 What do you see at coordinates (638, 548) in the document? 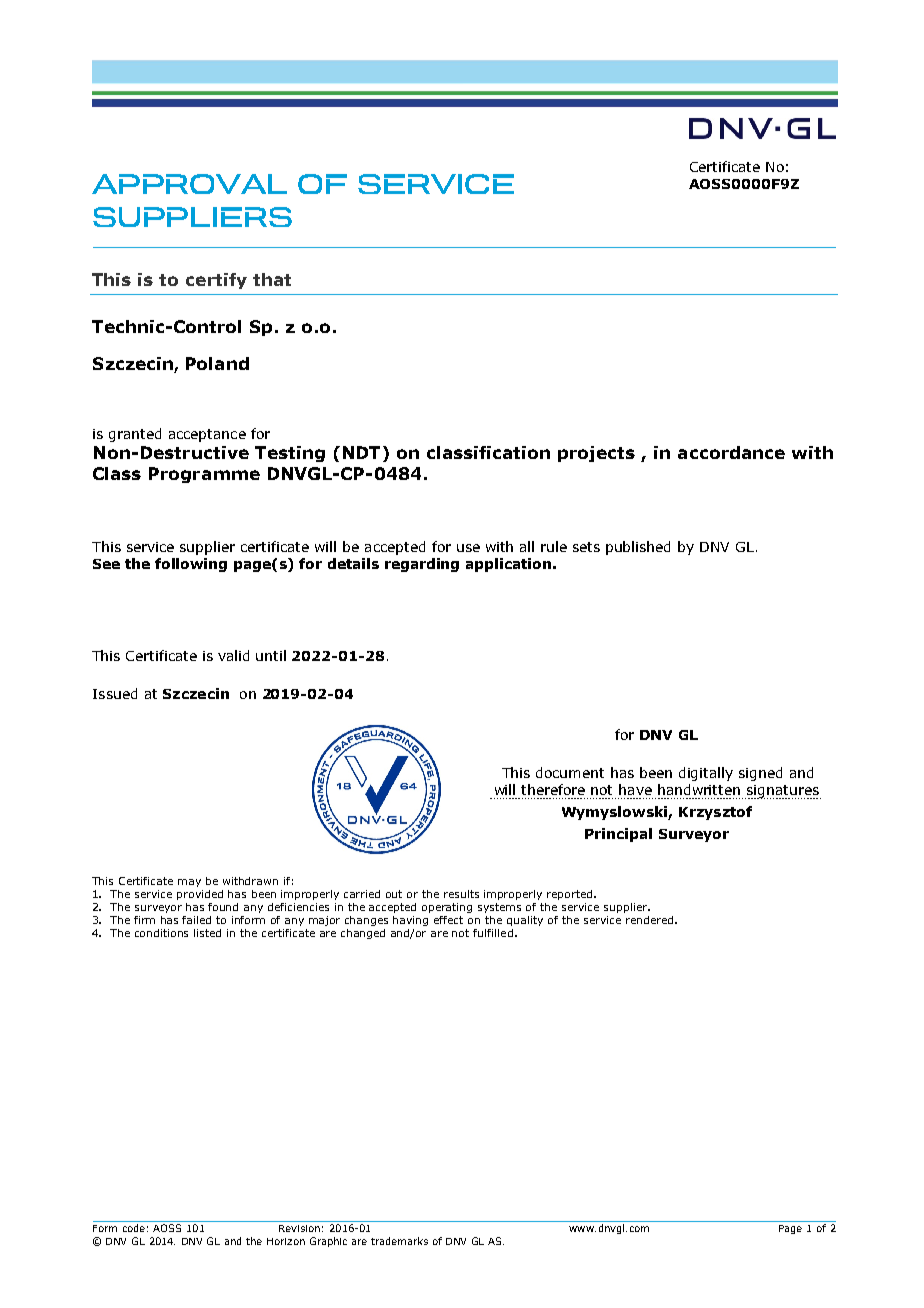
I see `published` at bounding box center [638, 548].
